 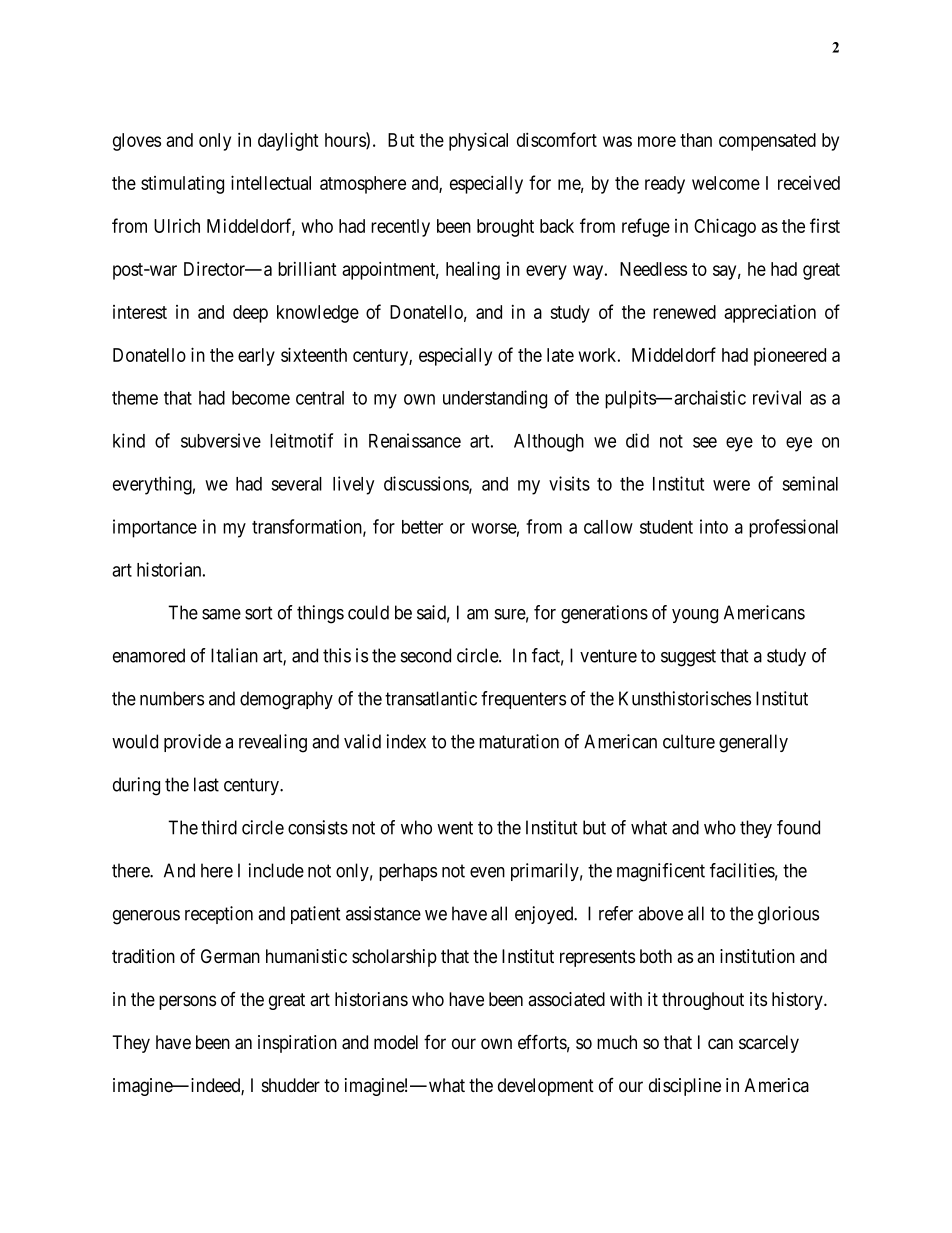 What do you see at coordinates (769, 1044) in the screenshot?
I see `scarcely` at bounding box center [769, 1044].
